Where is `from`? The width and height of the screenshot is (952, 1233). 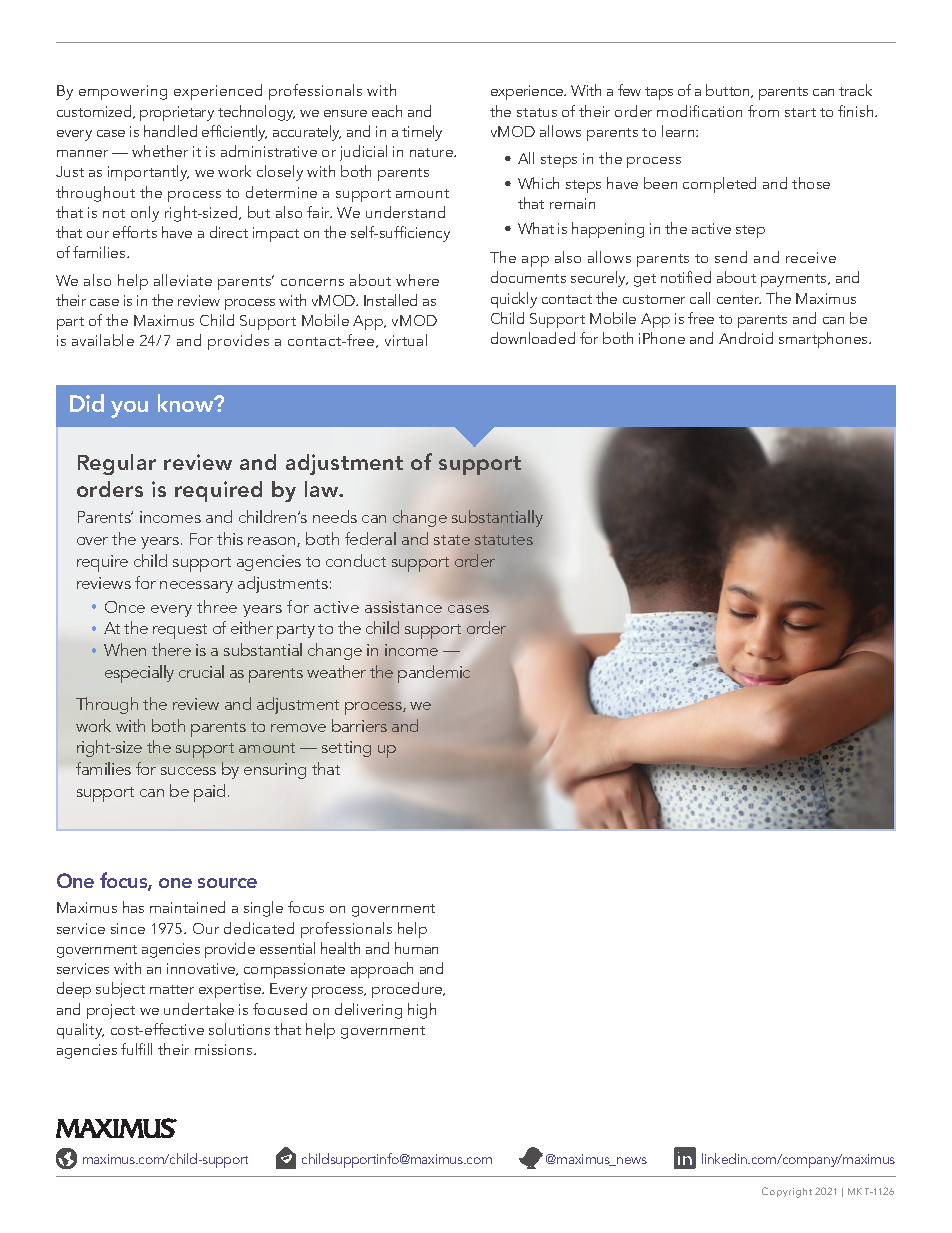 from is located at coordinates (763, 111).
